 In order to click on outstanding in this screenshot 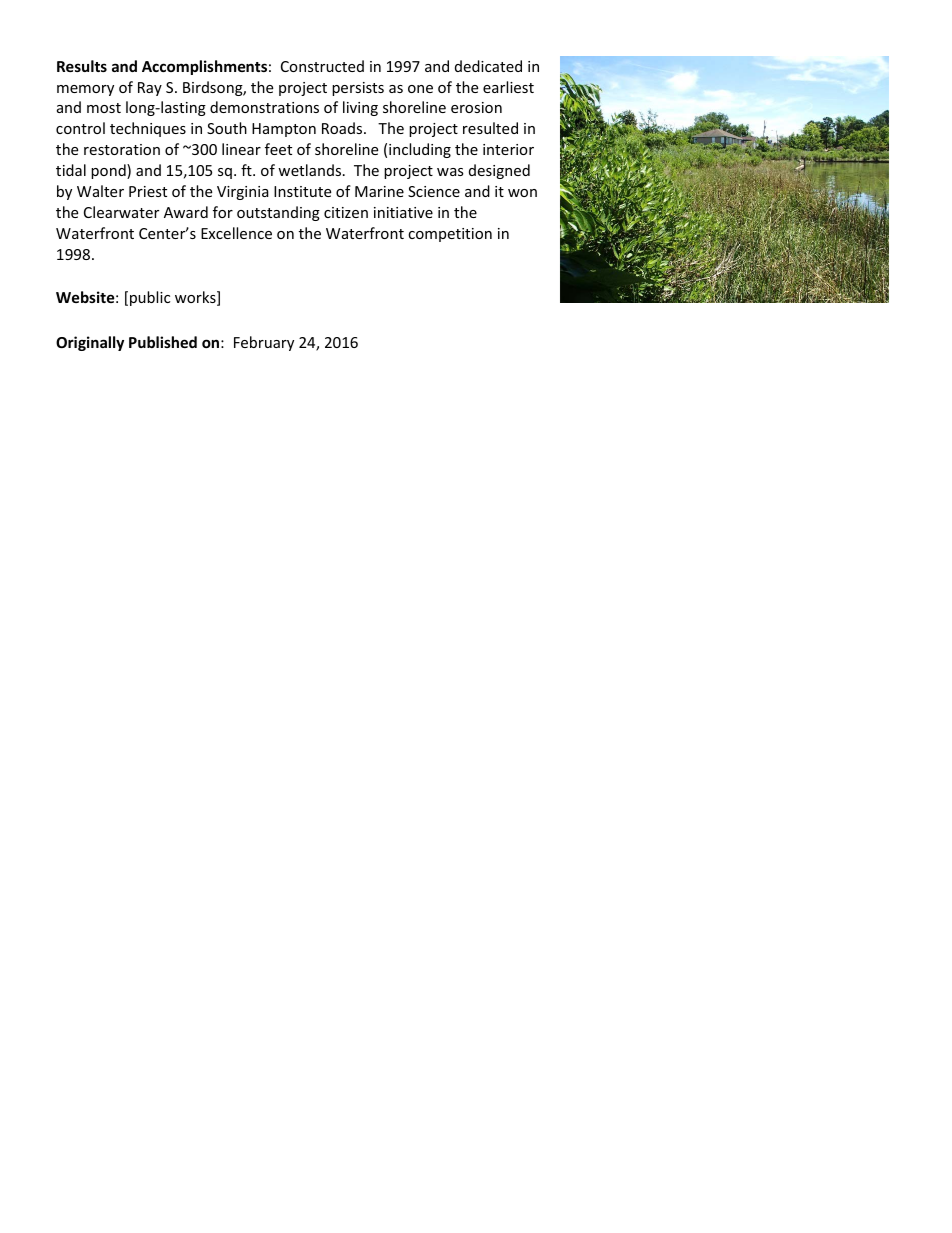, I will do `click(278, 213)`.
